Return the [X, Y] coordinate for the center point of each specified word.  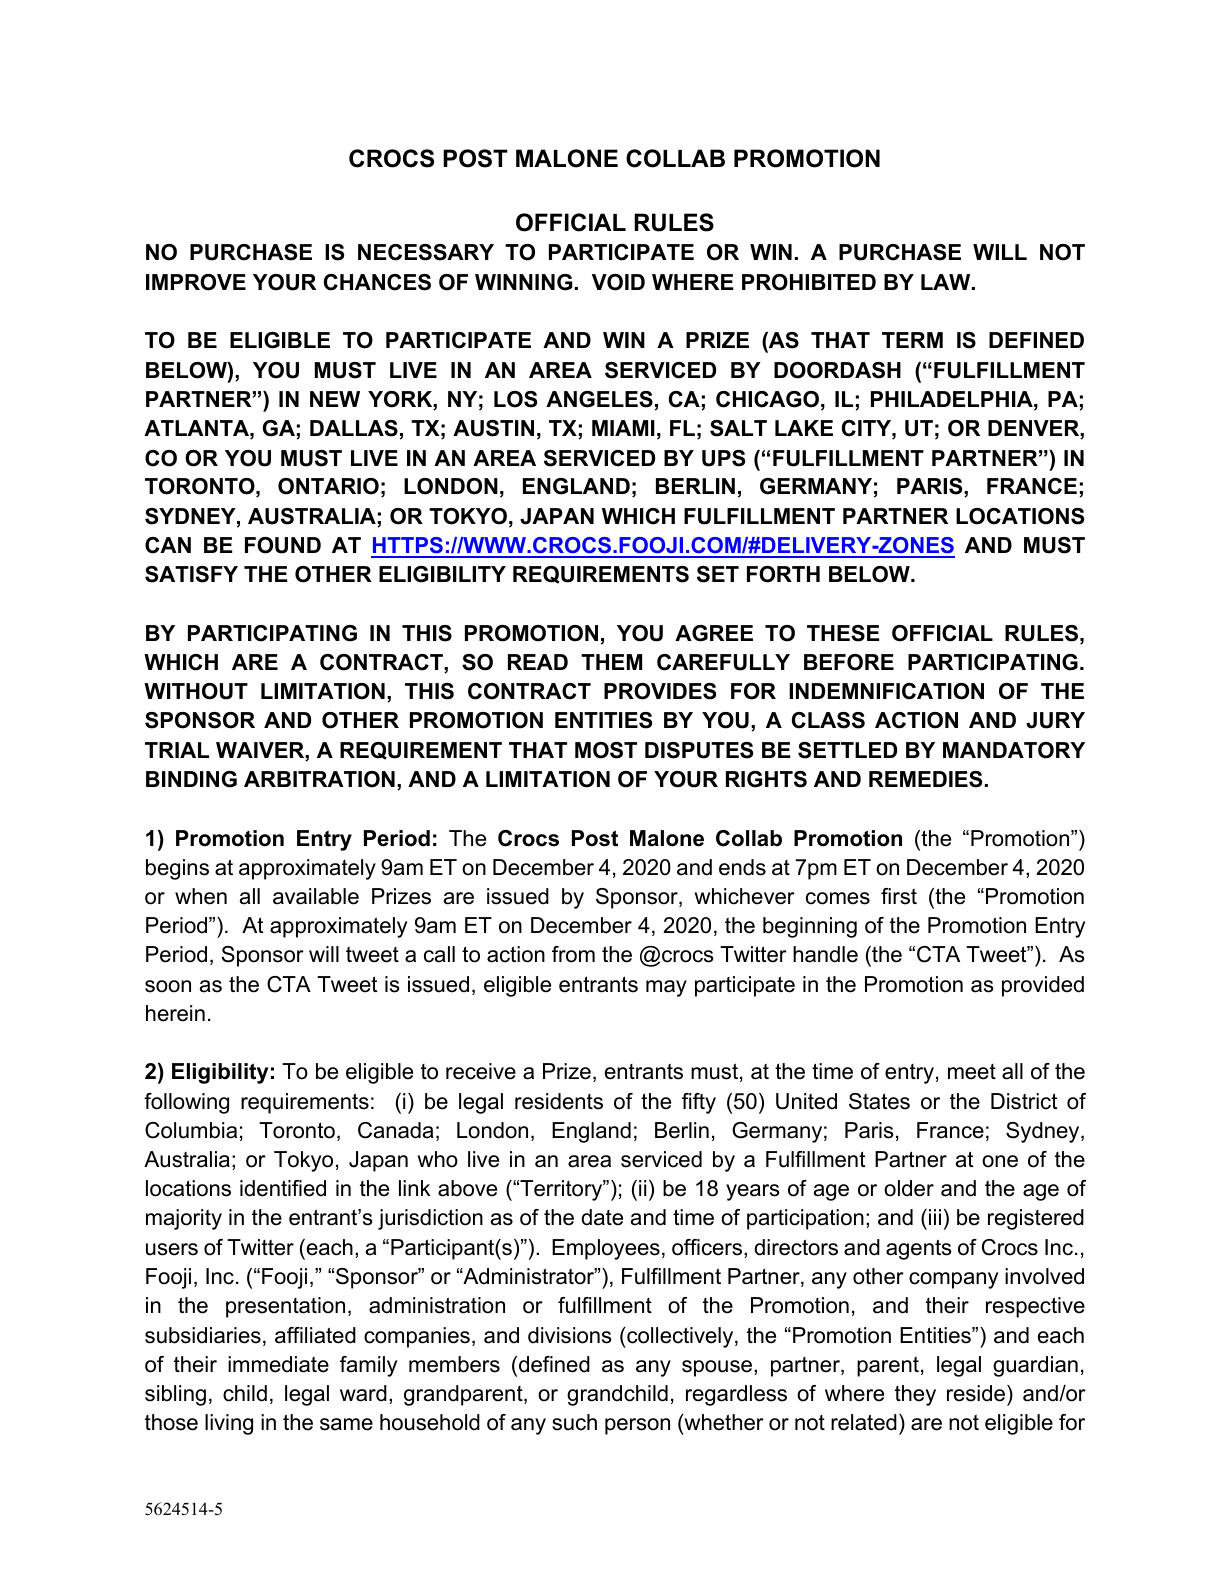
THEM [611, 662]
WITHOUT [196, 691]
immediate [278, 1364]
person [637, 1426]
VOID [618, 282]
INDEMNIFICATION [886, 691]
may [666, 988]
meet [972, 1072]
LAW [947, 282]
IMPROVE [196, 282]
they [915, 1395]
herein [175, 1013]
